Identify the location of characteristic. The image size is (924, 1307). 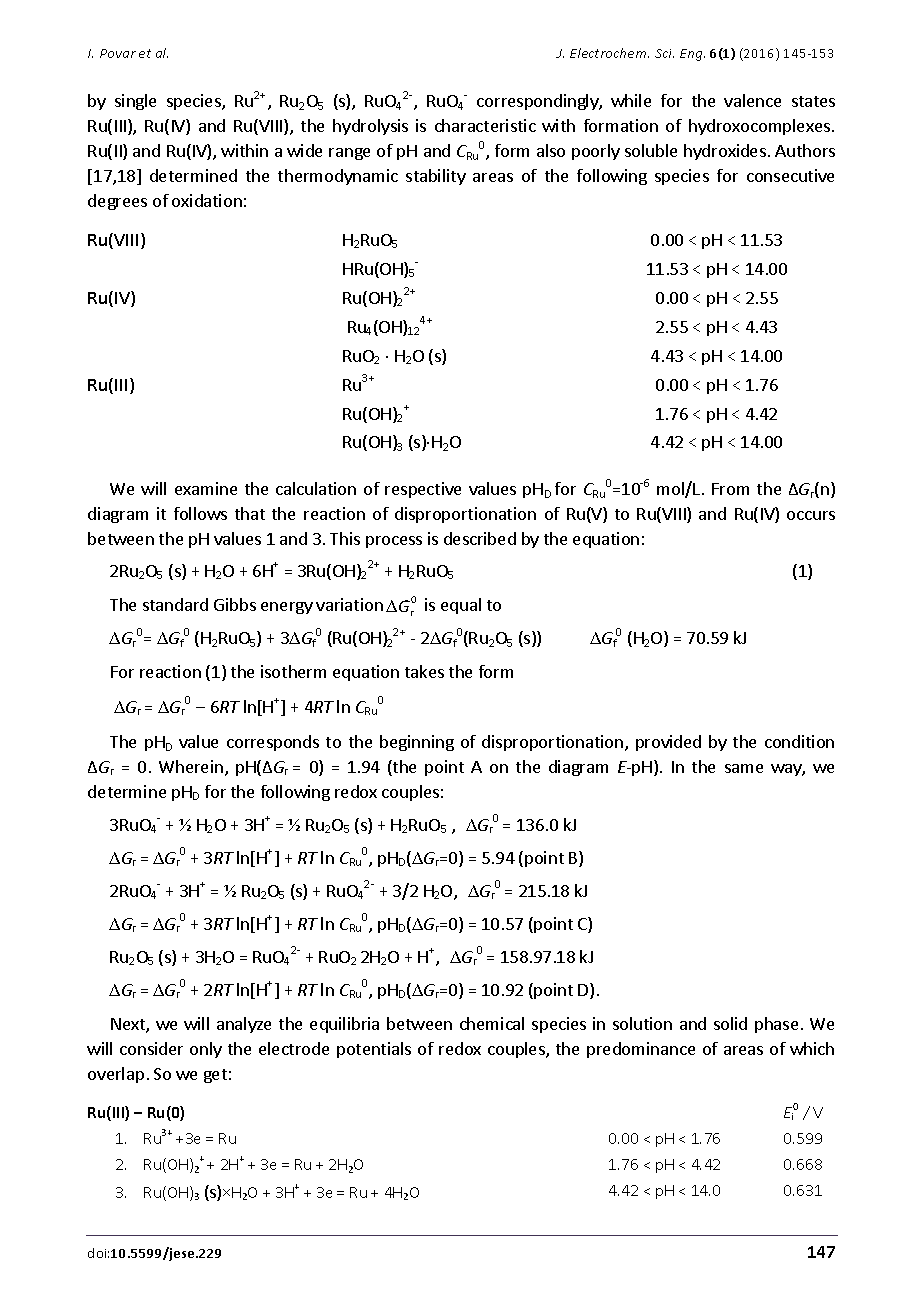
(485, 125).
